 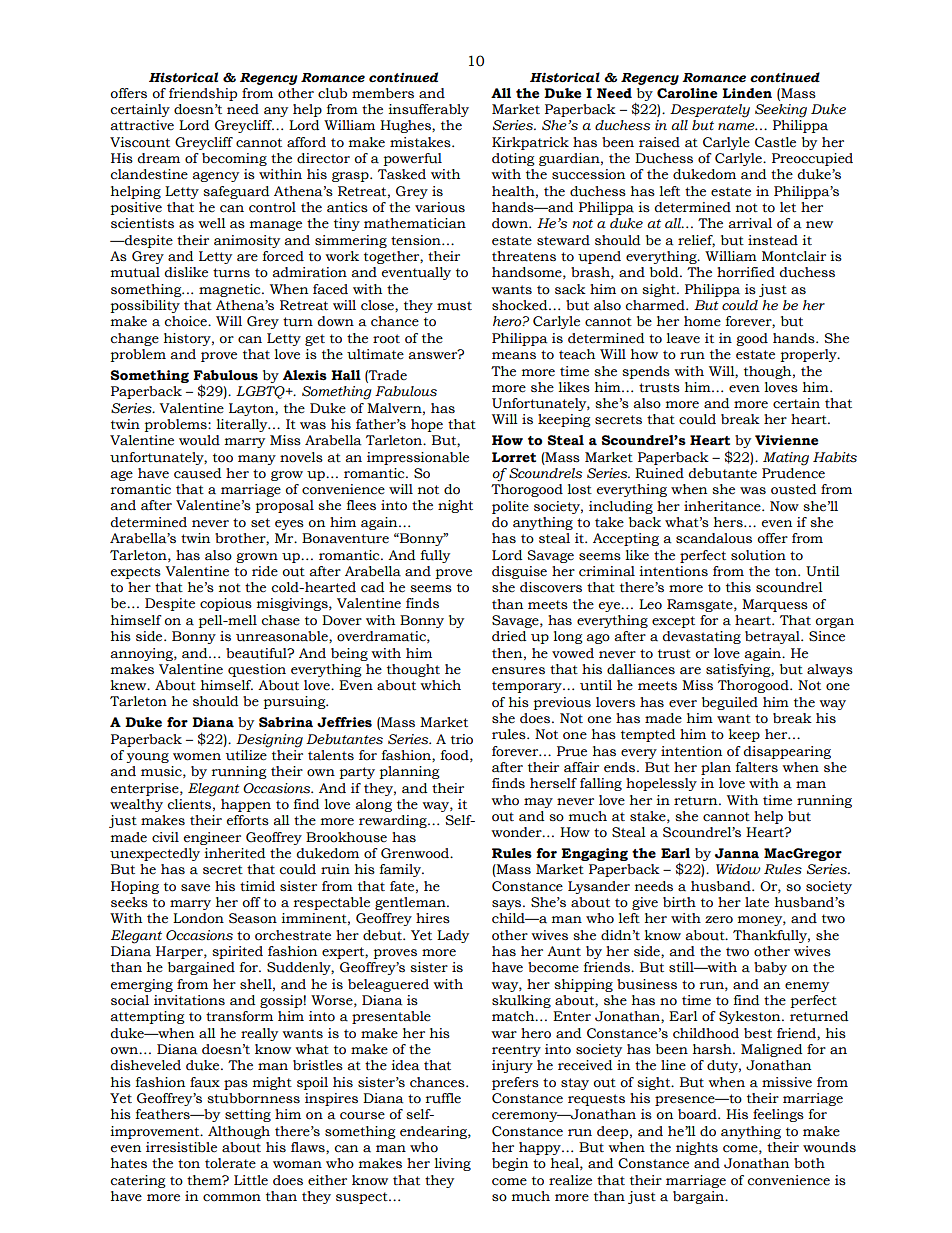 I want to click on Janna, so click(x=737, y=853).
